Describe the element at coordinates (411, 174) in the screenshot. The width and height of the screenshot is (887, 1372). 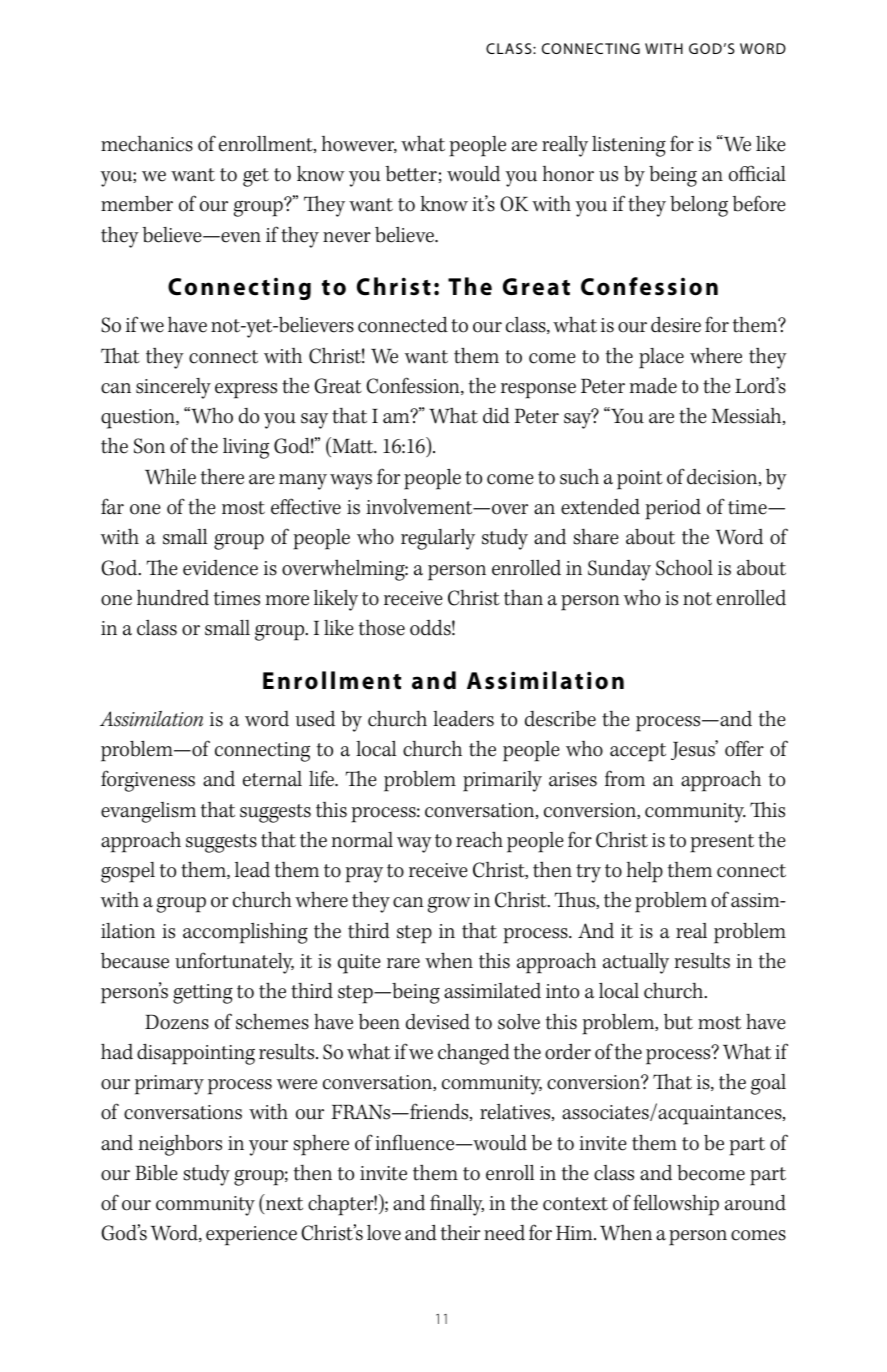
I see `better` at that location.
